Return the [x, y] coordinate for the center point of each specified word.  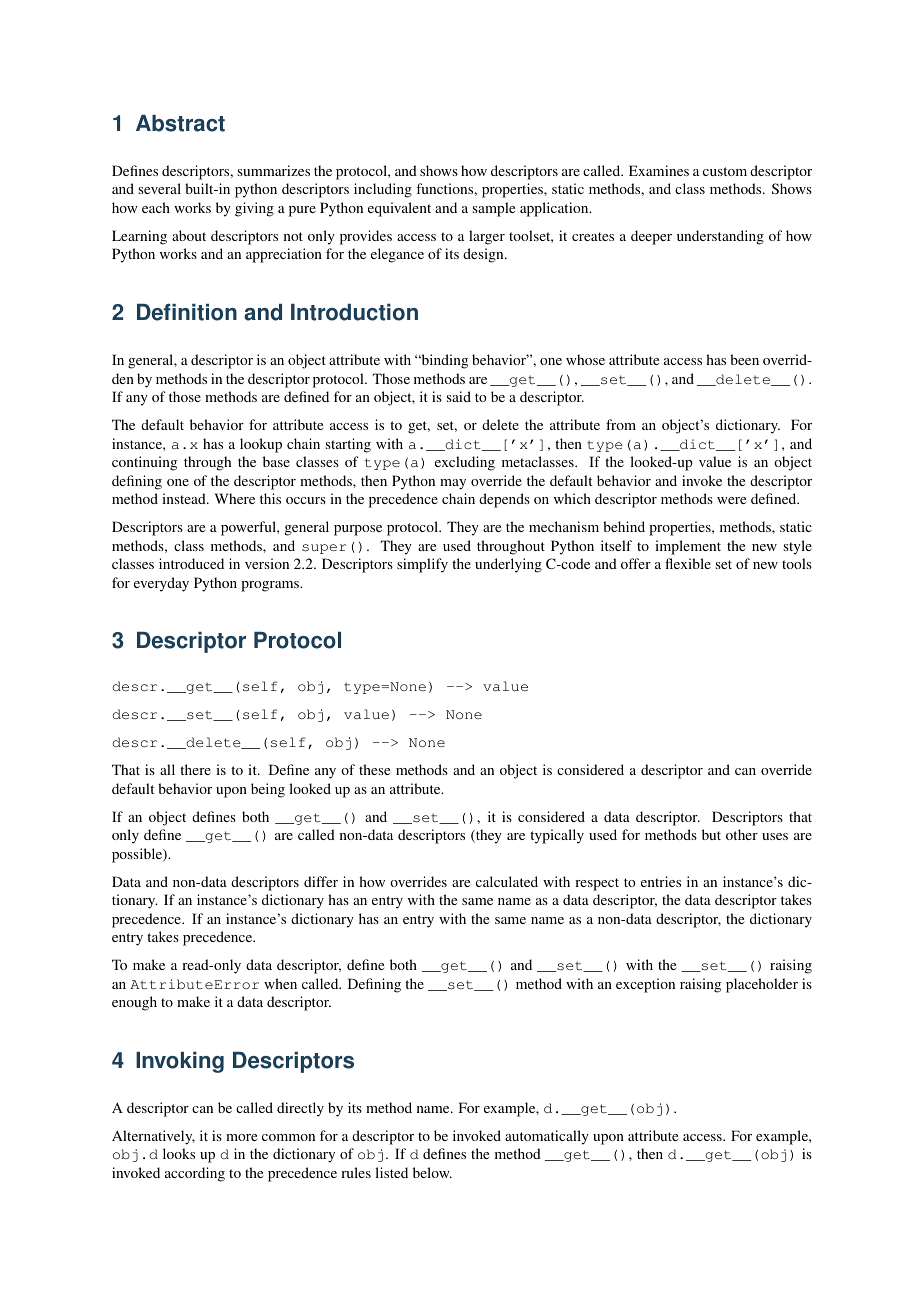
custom [725, 171]
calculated [507, 881]
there [195, 769]
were [731, 500]
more [241, 1137]
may [453, 484]
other [742, 834]
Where [235, 498]
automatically [547, 1137]
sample [494, 209]
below [432, 1172]
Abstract [180, 123]
